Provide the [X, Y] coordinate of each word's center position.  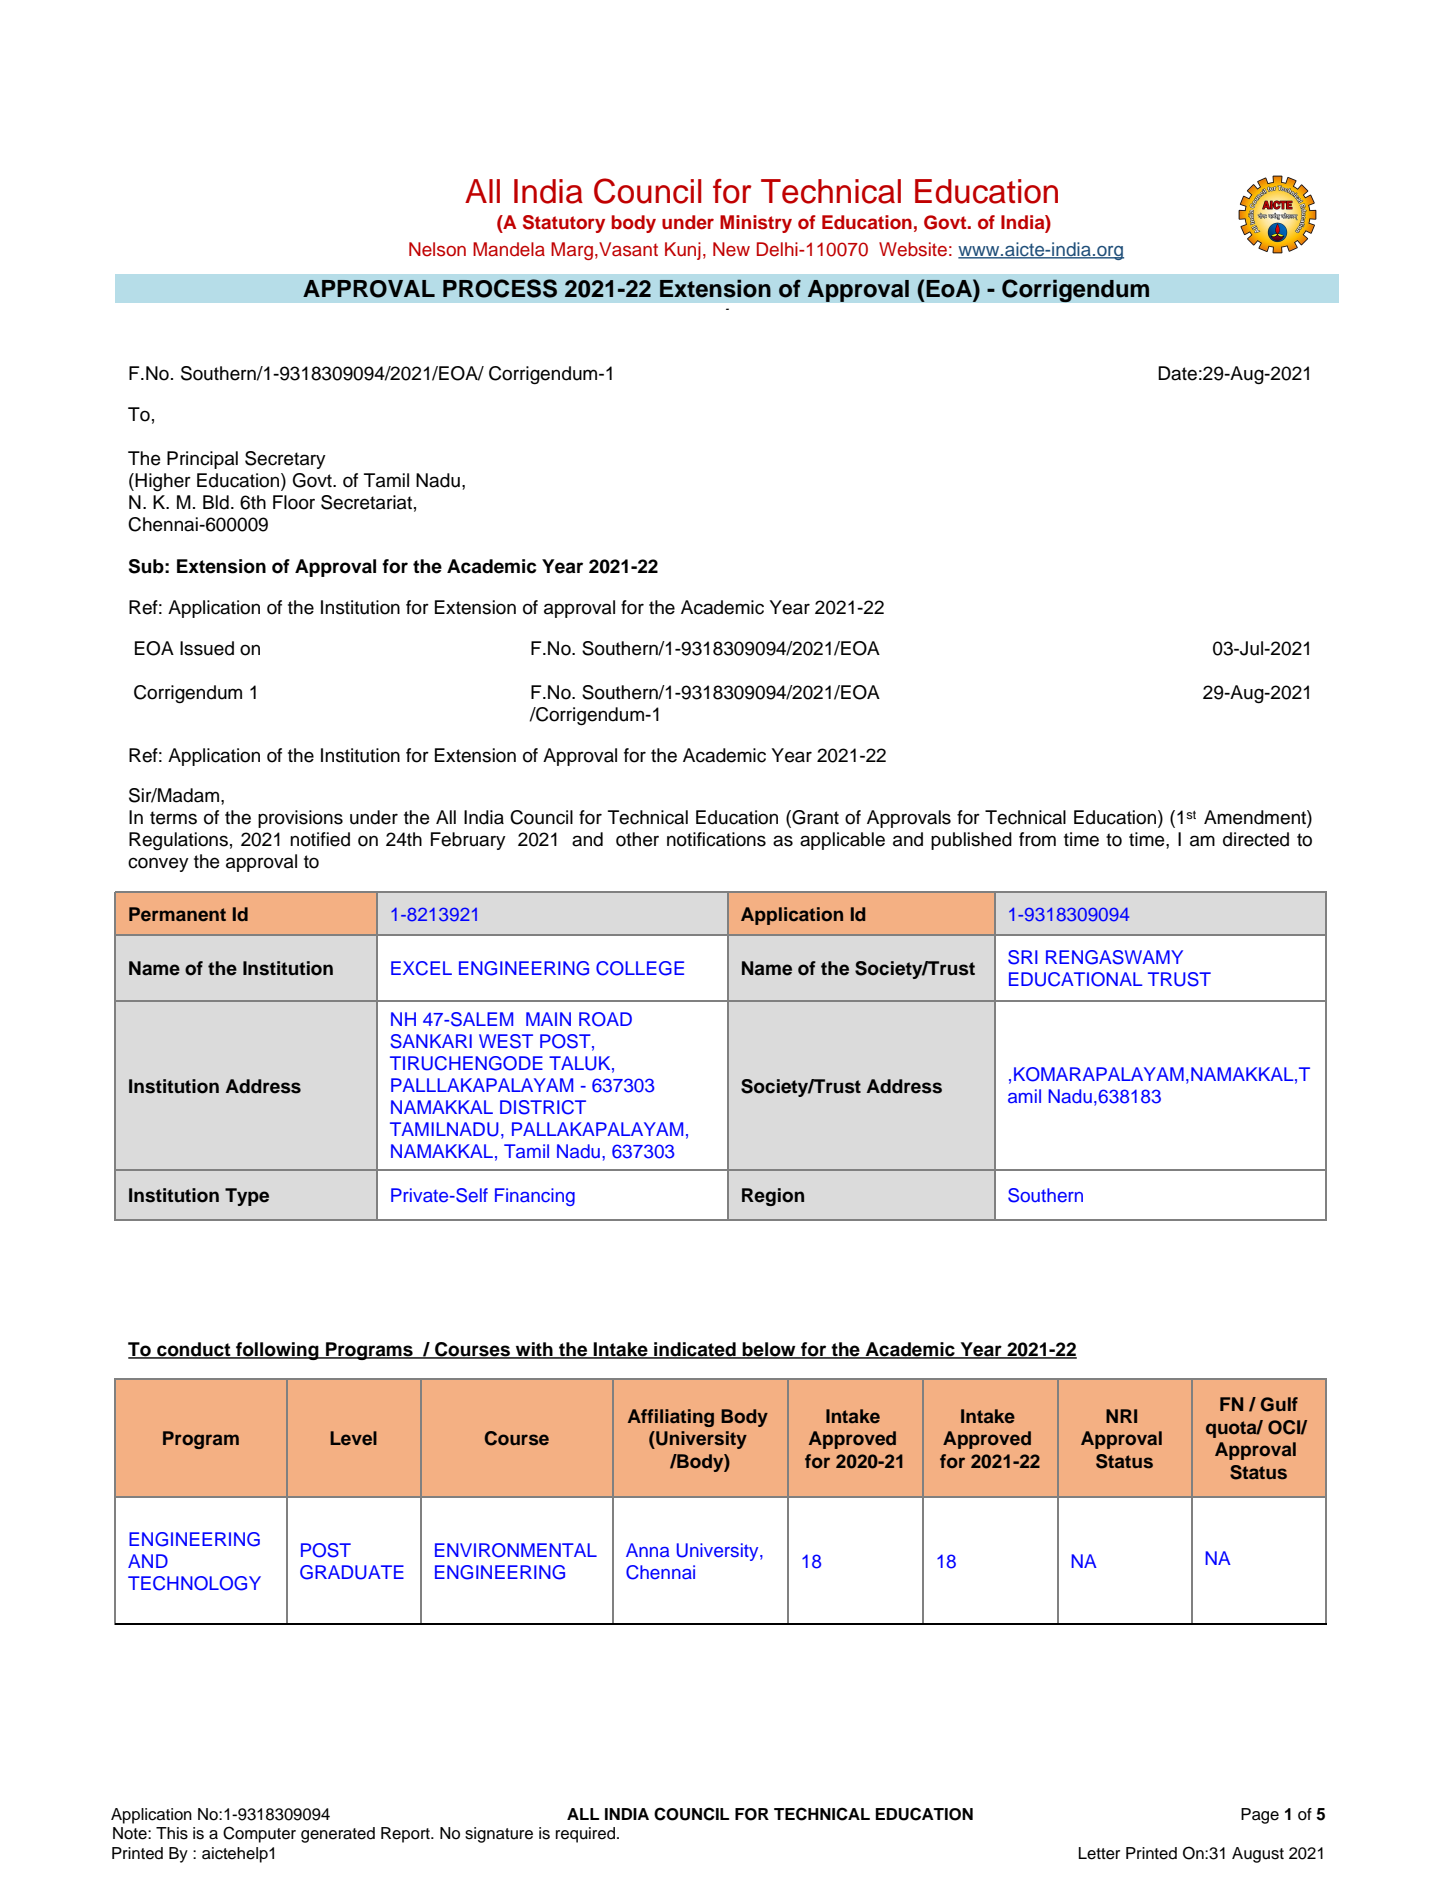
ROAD [605, 1019]
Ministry [756, 224]
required [585, 1835]
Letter [1099, 1853]
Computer [259, 1834]
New [731, 249]
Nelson [437, 249]
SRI [1023, 957]
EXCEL [421, 968]
